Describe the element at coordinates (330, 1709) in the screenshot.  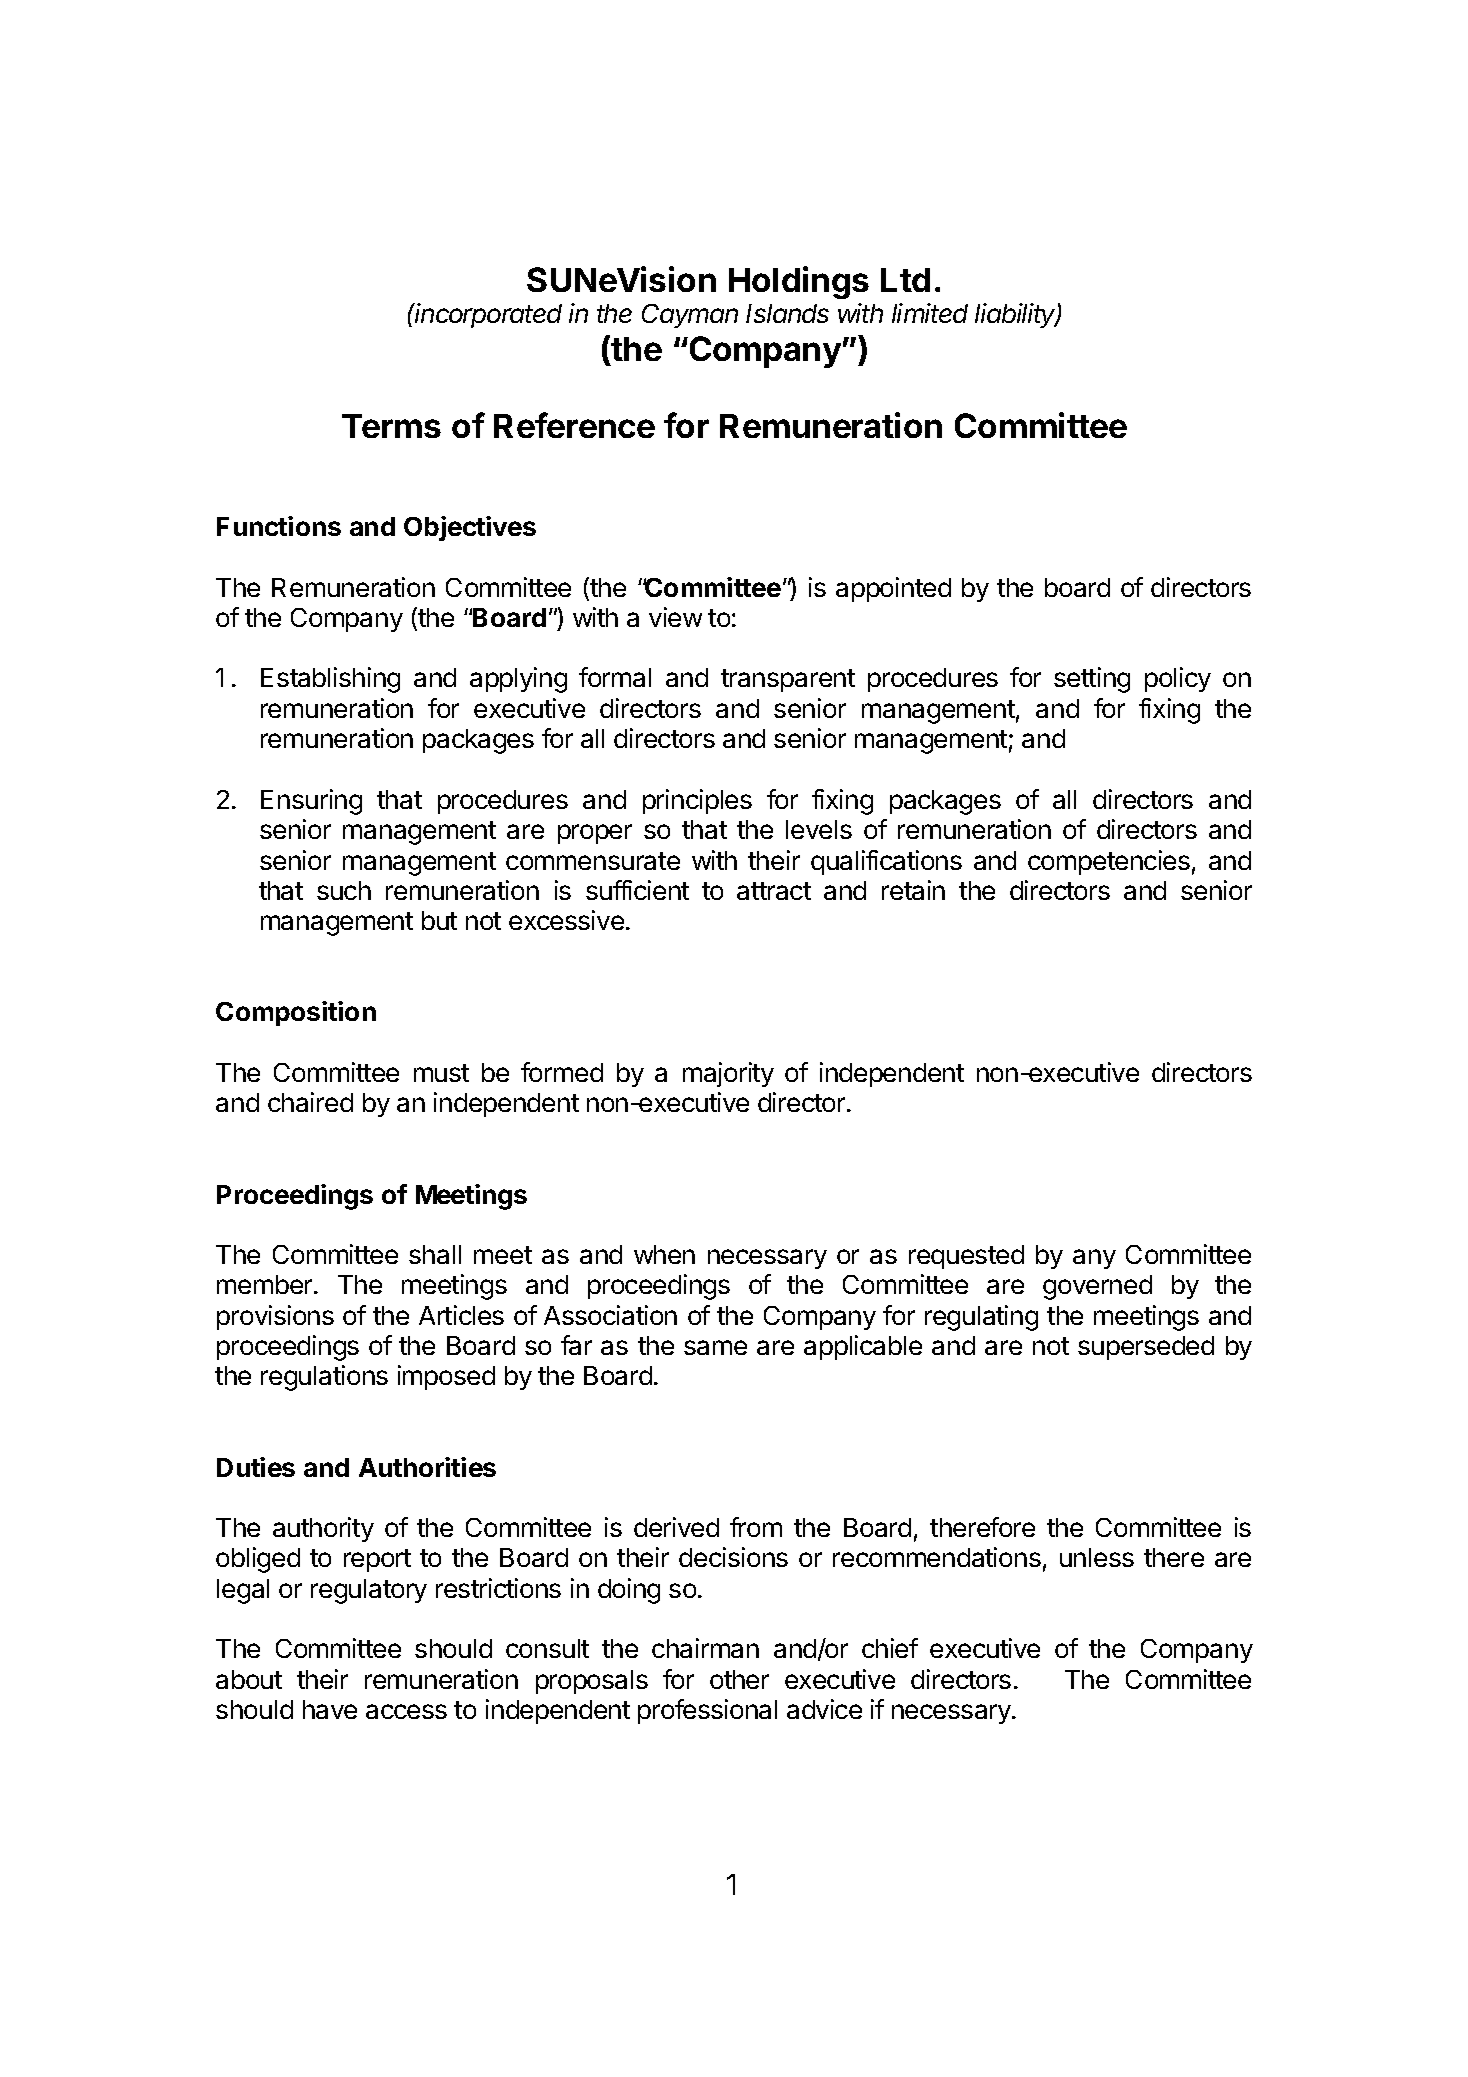
I see `have` at that location.
